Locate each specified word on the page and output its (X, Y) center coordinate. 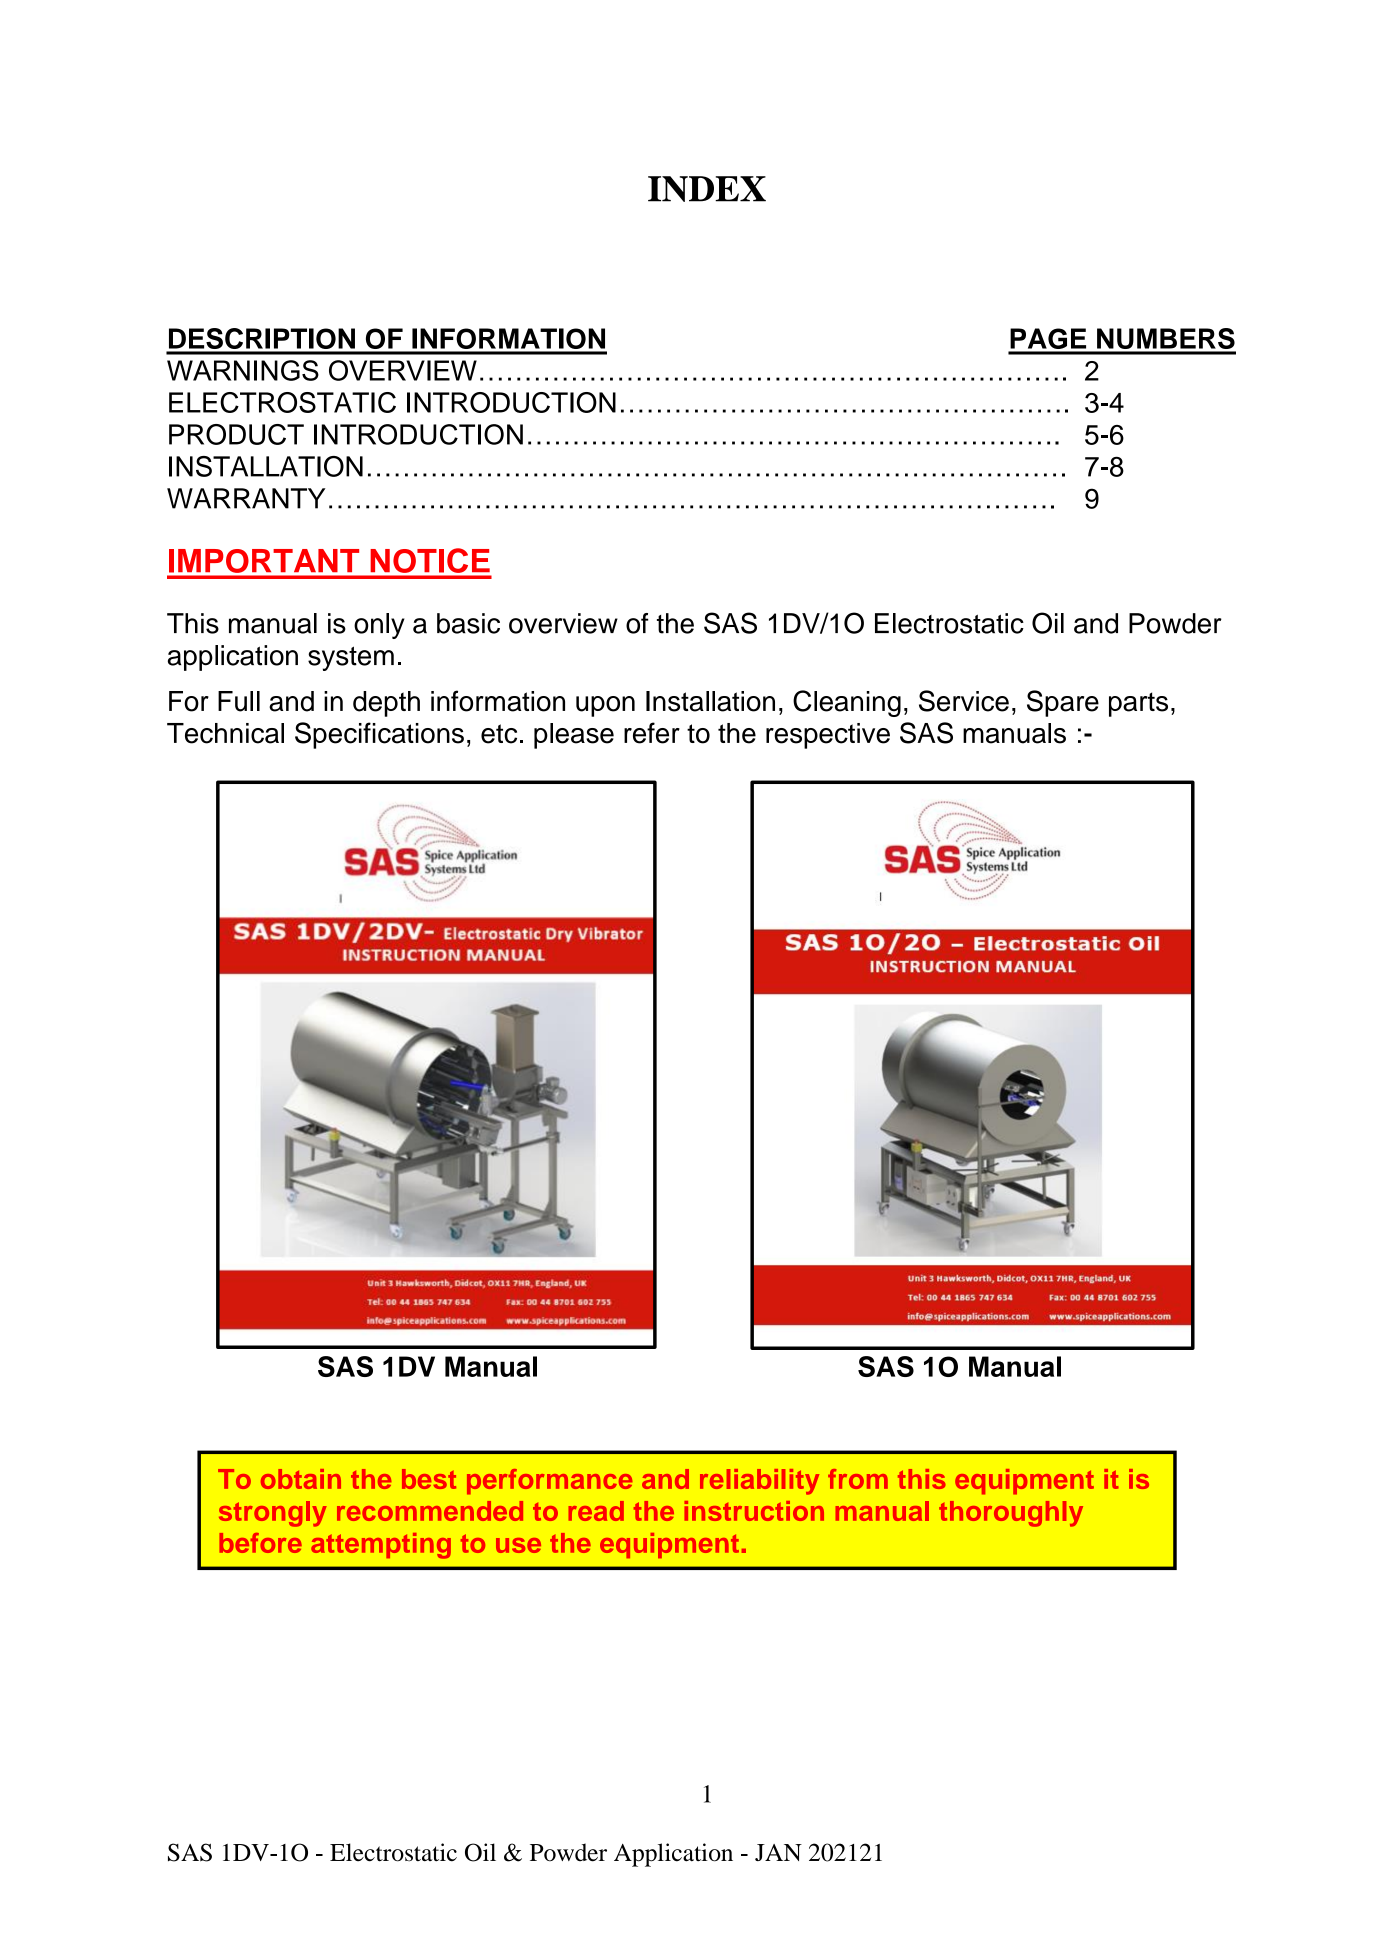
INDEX (707, 189)
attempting (381, 1546)
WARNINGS (243, 370)
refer (652, 733)
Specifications (379, 735)
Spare (1063, 703)
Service (964, 701)
